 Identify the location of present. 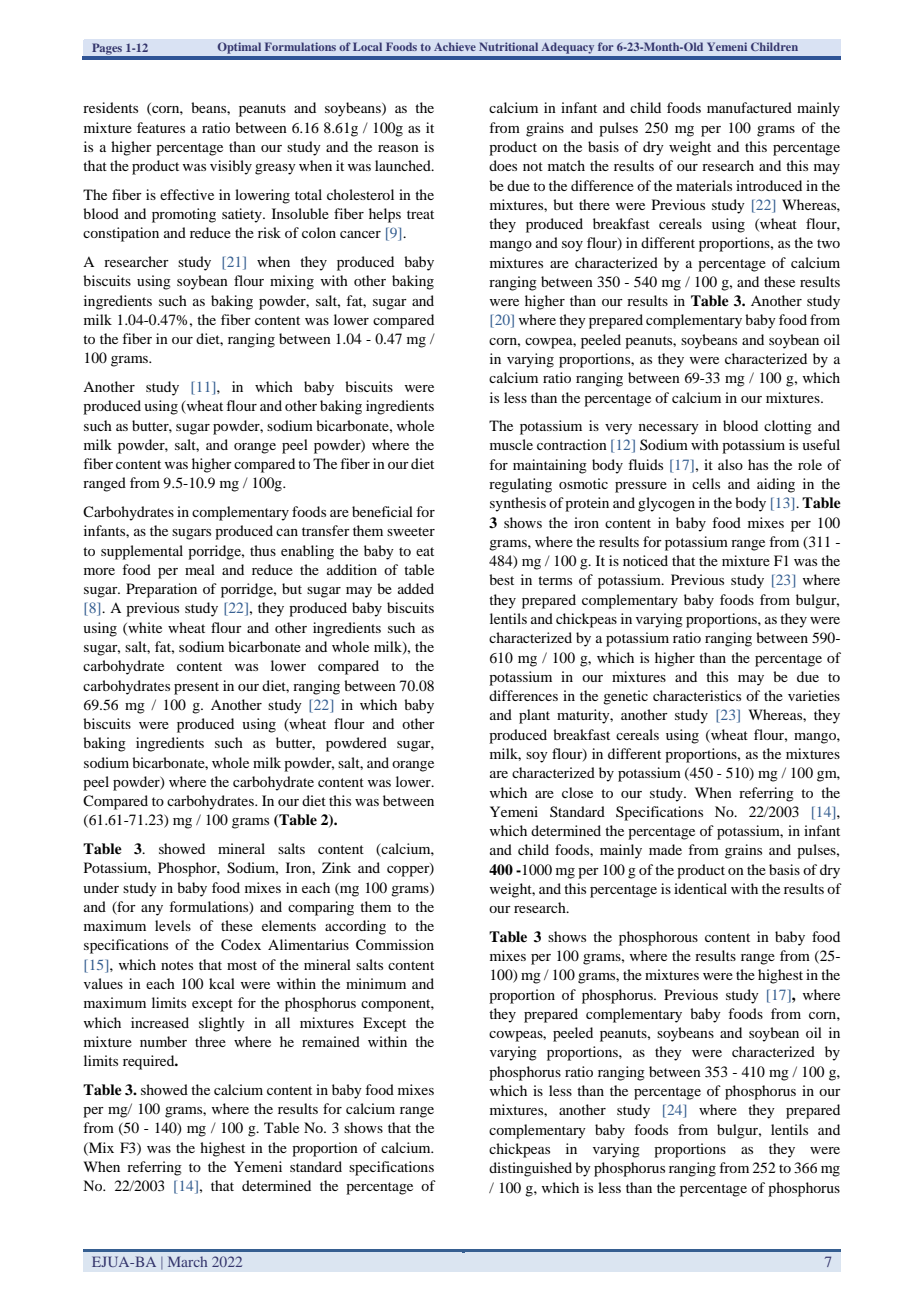
(196, 688).
